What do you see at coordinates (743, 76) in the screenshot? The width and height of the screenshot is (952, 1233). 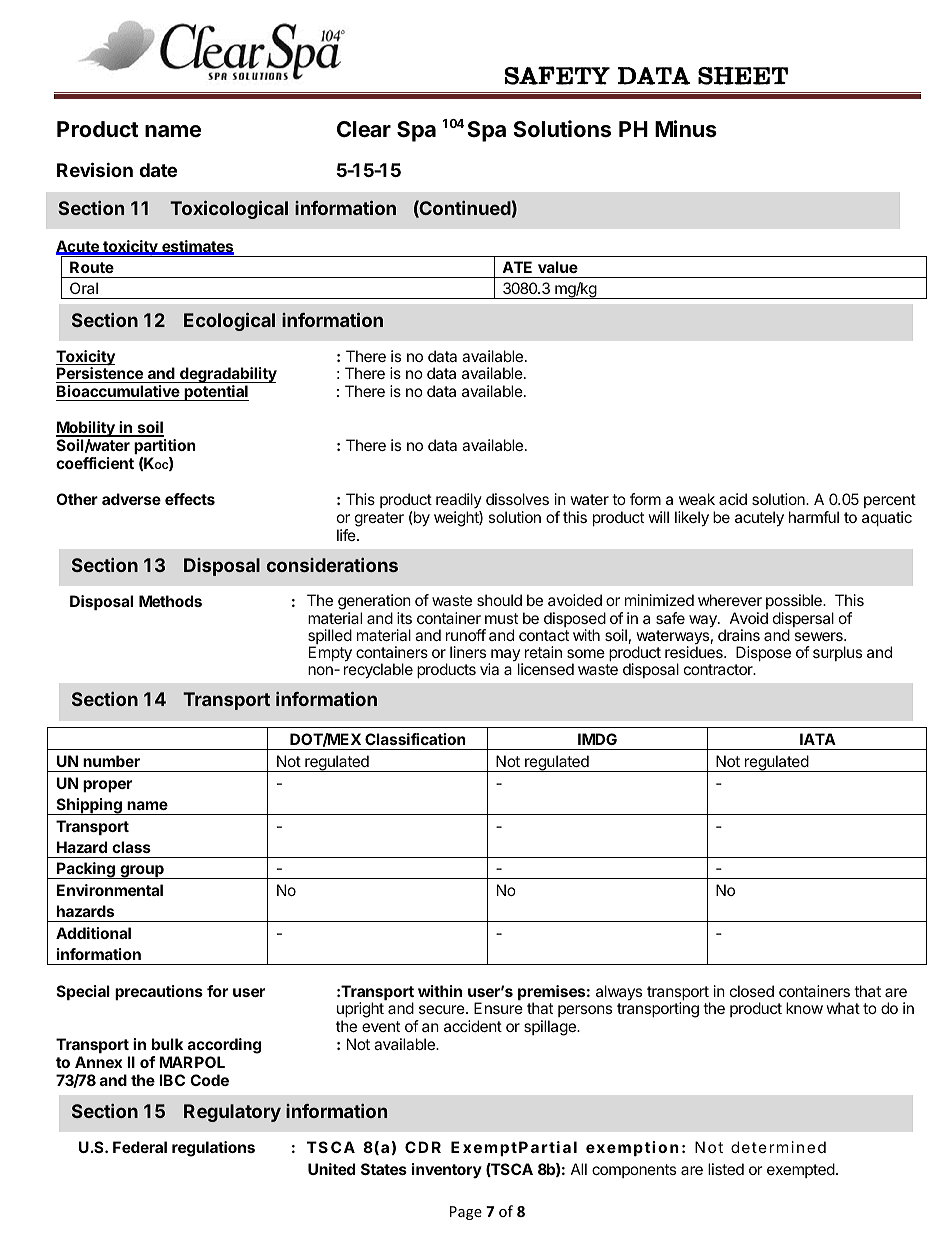 I see `SHEET` at bounding box center [743, 76].
